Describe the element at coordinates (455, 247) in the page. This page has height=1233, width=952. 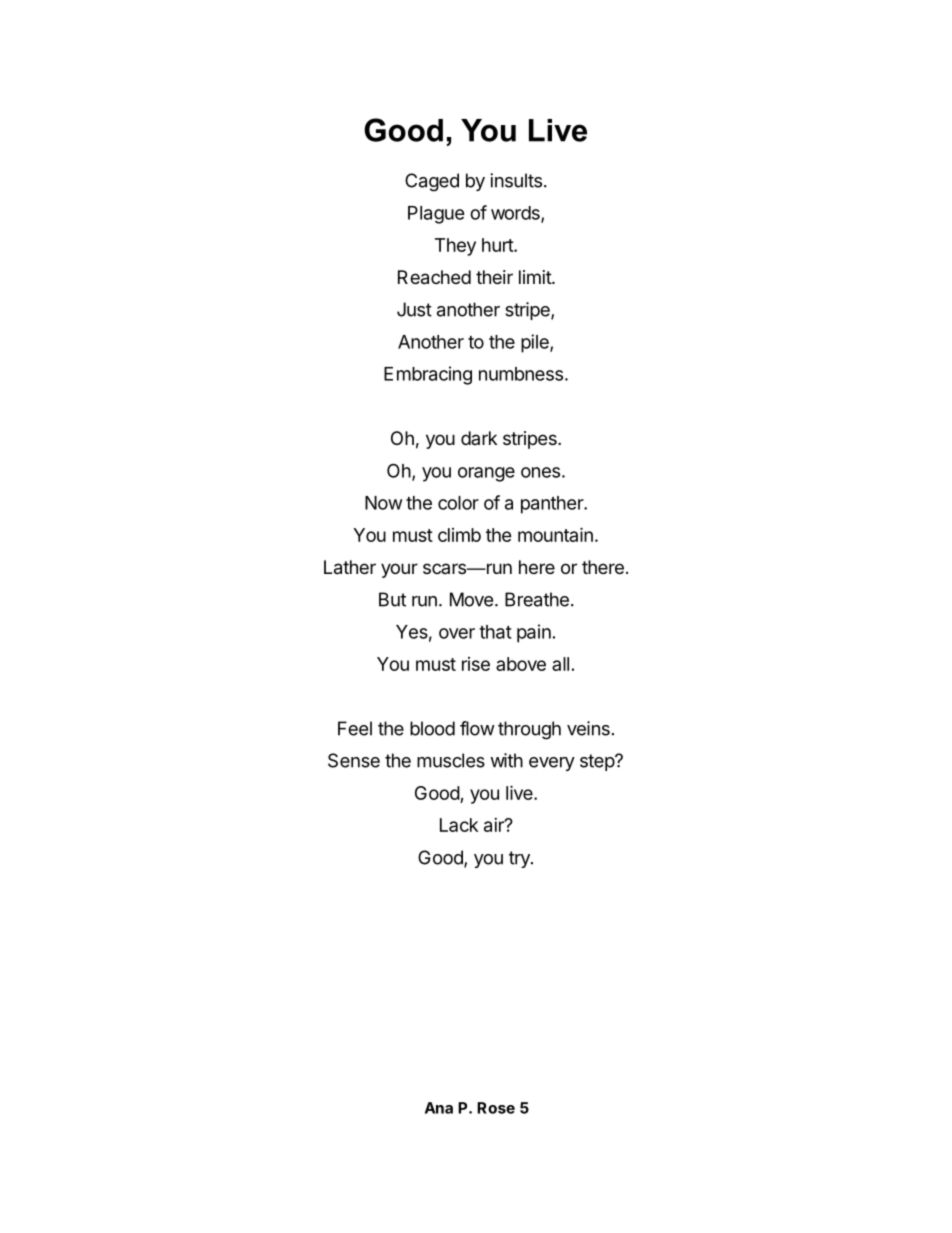
I see `They` at that location.
